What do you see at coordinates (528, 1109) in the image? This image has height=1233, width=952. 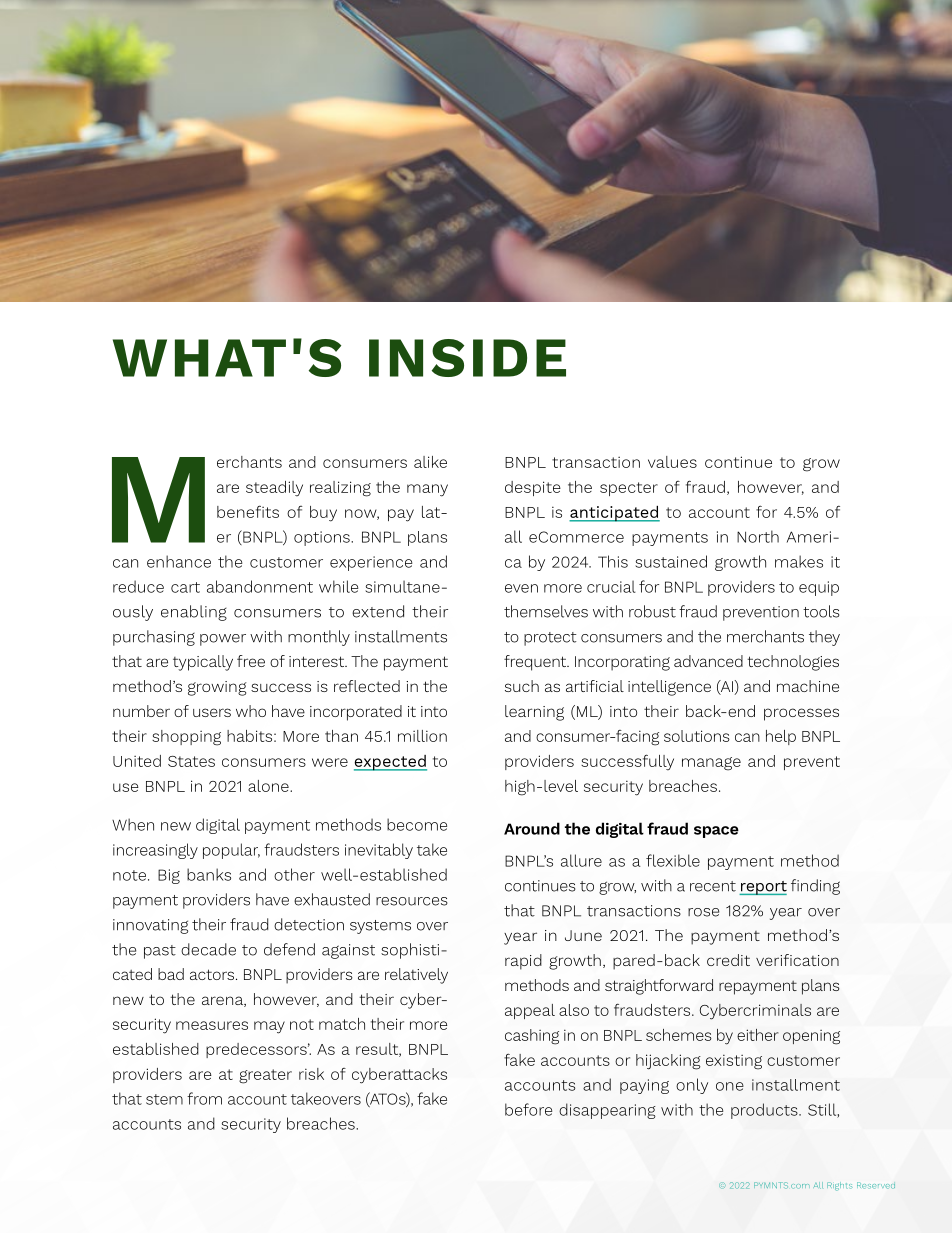 I see `before` at bounding box center [528, 1109].
